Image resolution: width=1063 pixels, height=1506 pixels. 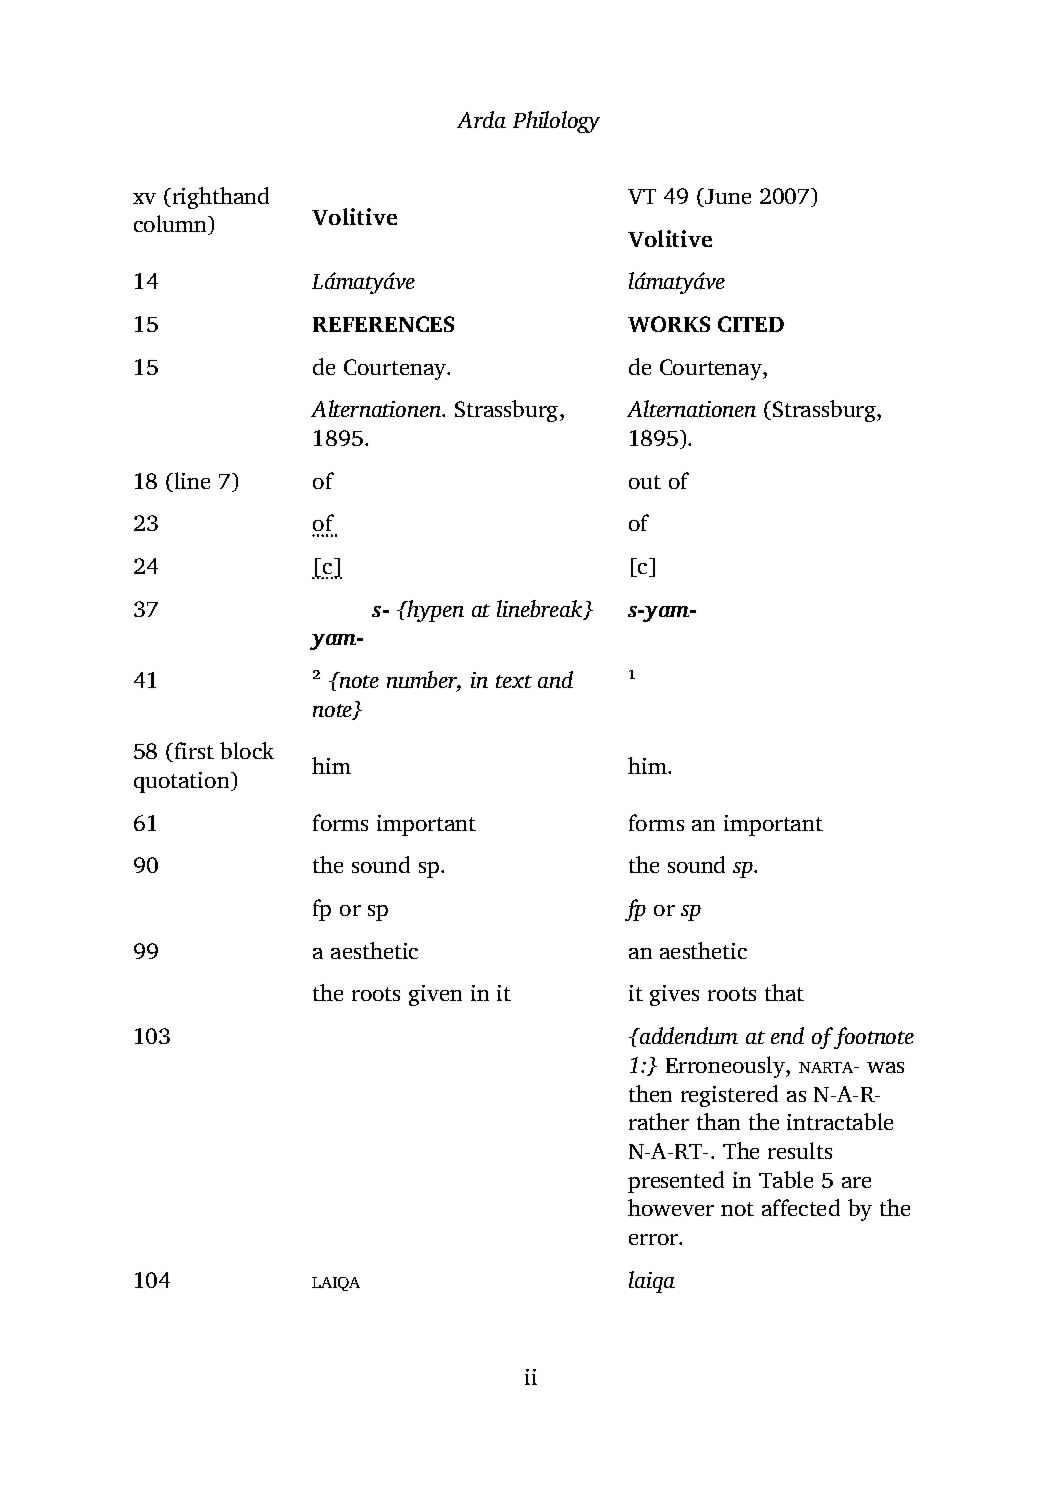 I want to click on that, so click(x=784, y=992).
